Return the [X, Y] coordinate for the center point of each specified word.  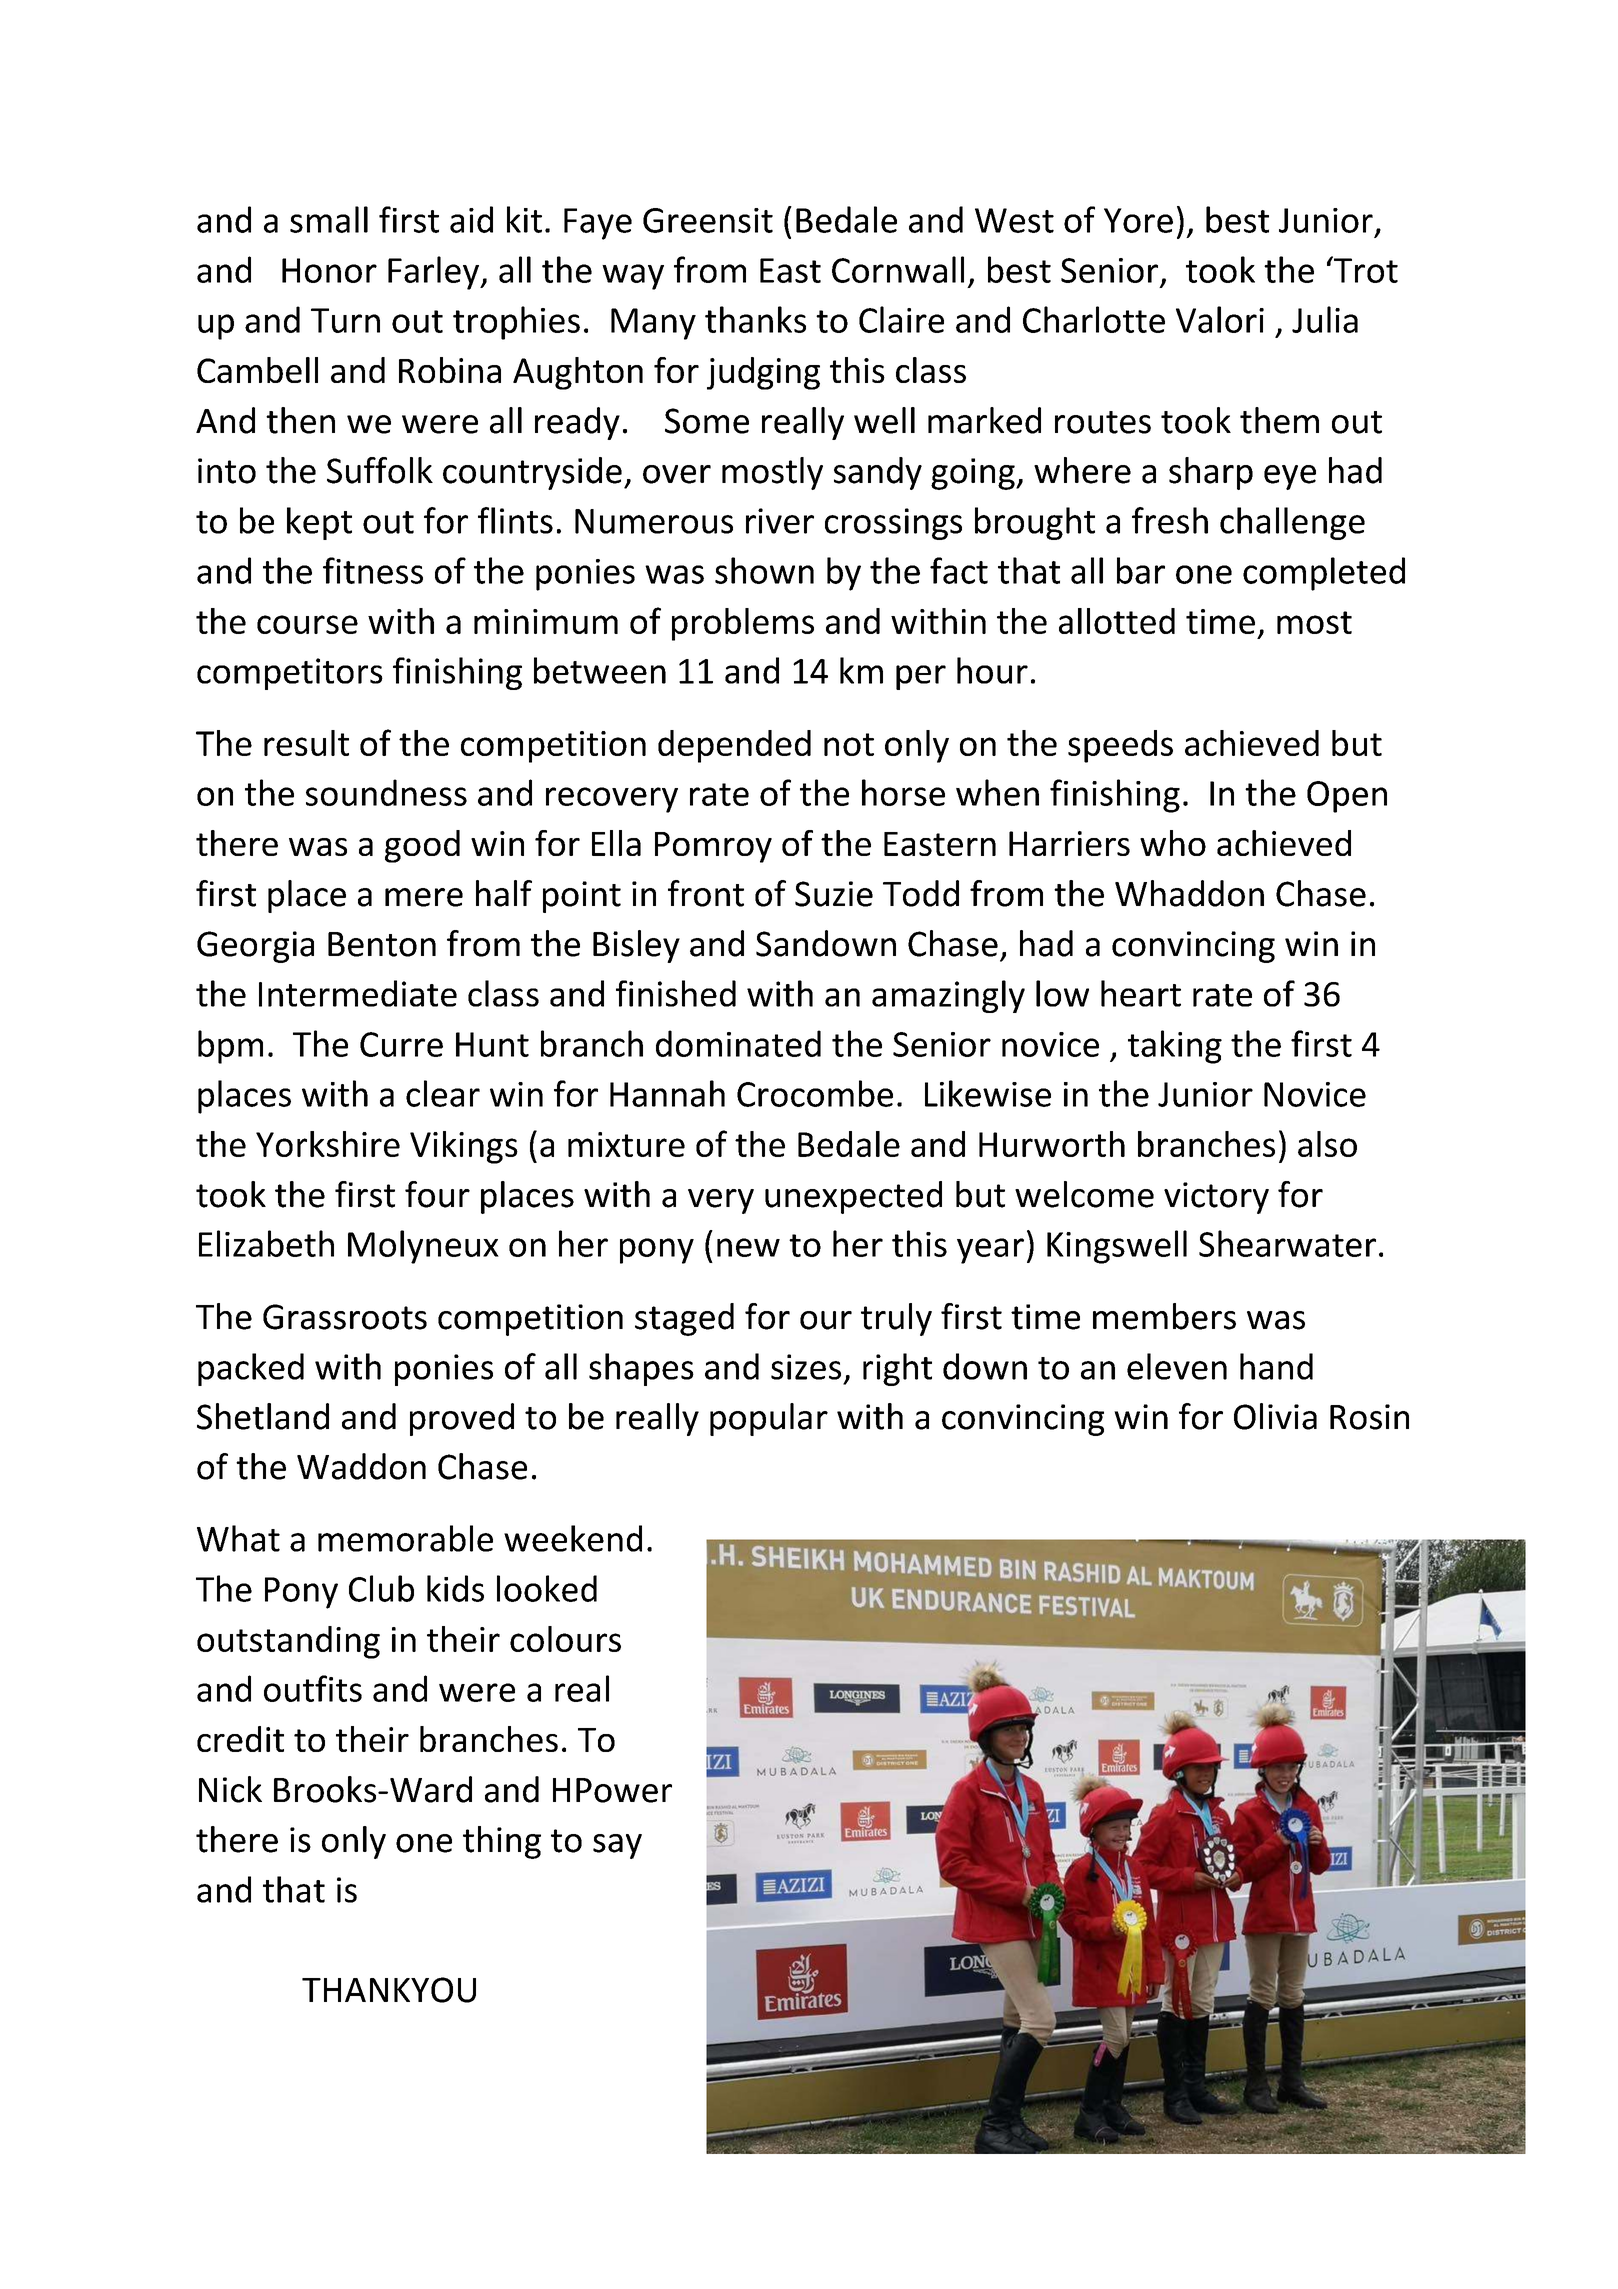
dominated [738, 1043]
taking [1175, 1047]
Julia [1325, 319]
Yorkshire [328, 1144]
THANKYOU [389, 1990]
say [617, 1846]
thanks [755, 319]
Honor [329, 270]
